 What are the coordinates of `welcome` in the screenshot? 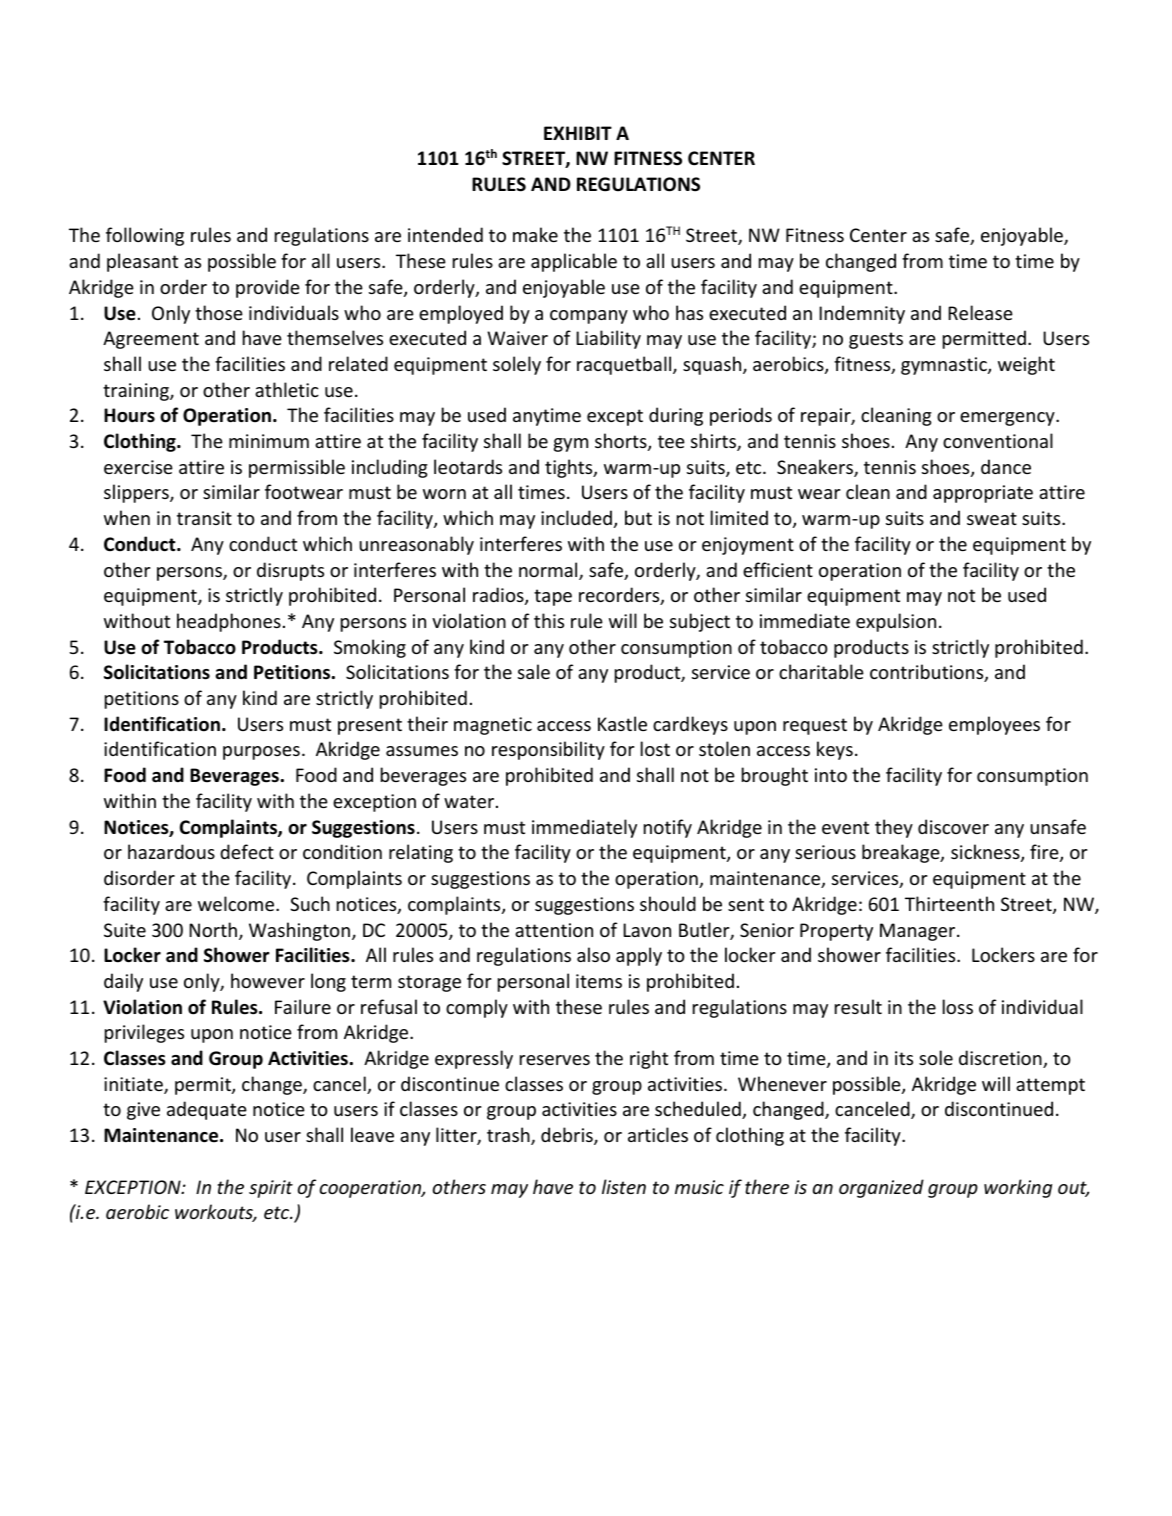 It's located at (237, 903).
